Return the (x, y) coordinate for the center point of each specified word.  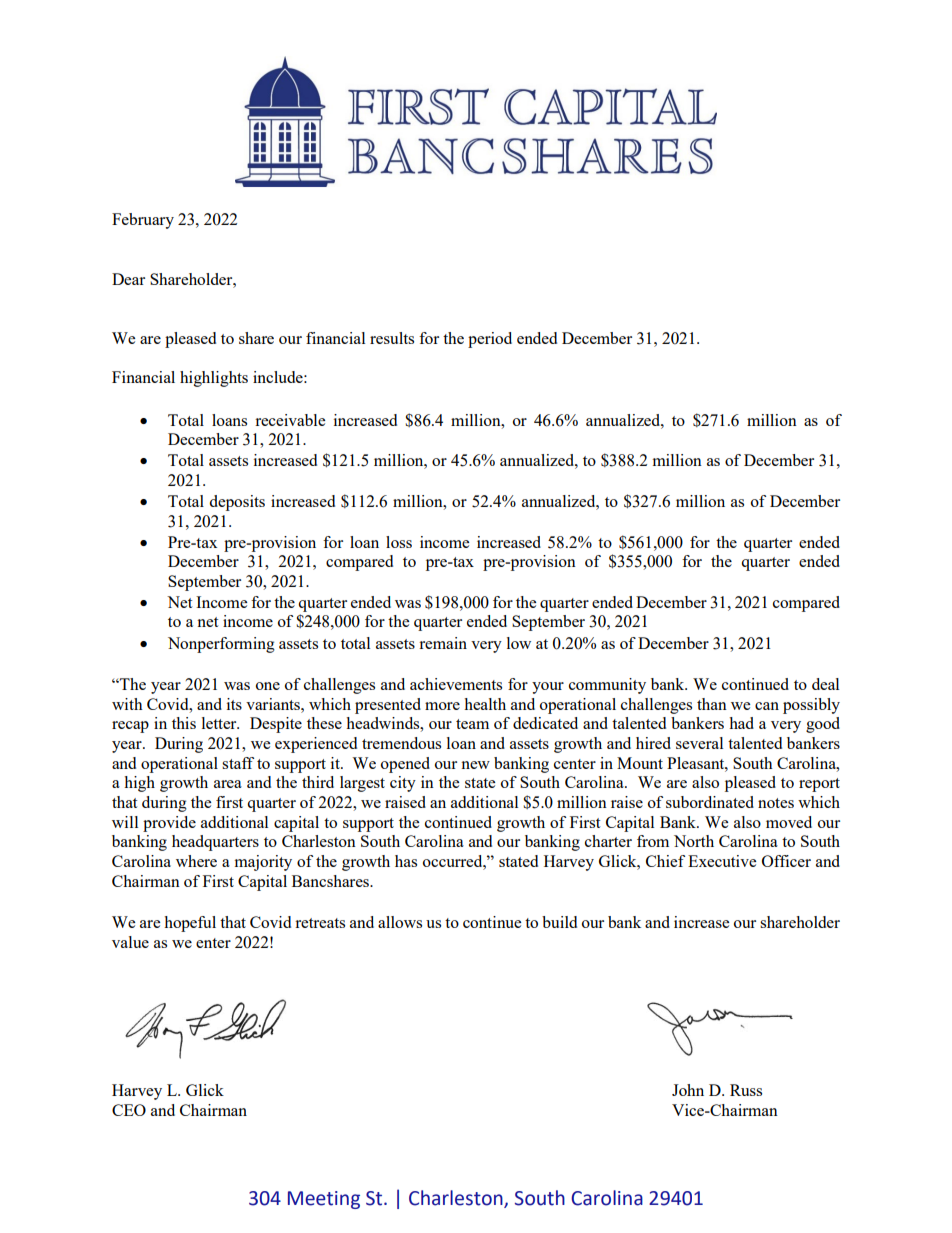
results (392, 338)
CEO (129, 1110)
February (143, 221)
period (490, 340)
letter (220, 723)
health (485, 704)
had (741, 723)
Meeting (324, 1200)
